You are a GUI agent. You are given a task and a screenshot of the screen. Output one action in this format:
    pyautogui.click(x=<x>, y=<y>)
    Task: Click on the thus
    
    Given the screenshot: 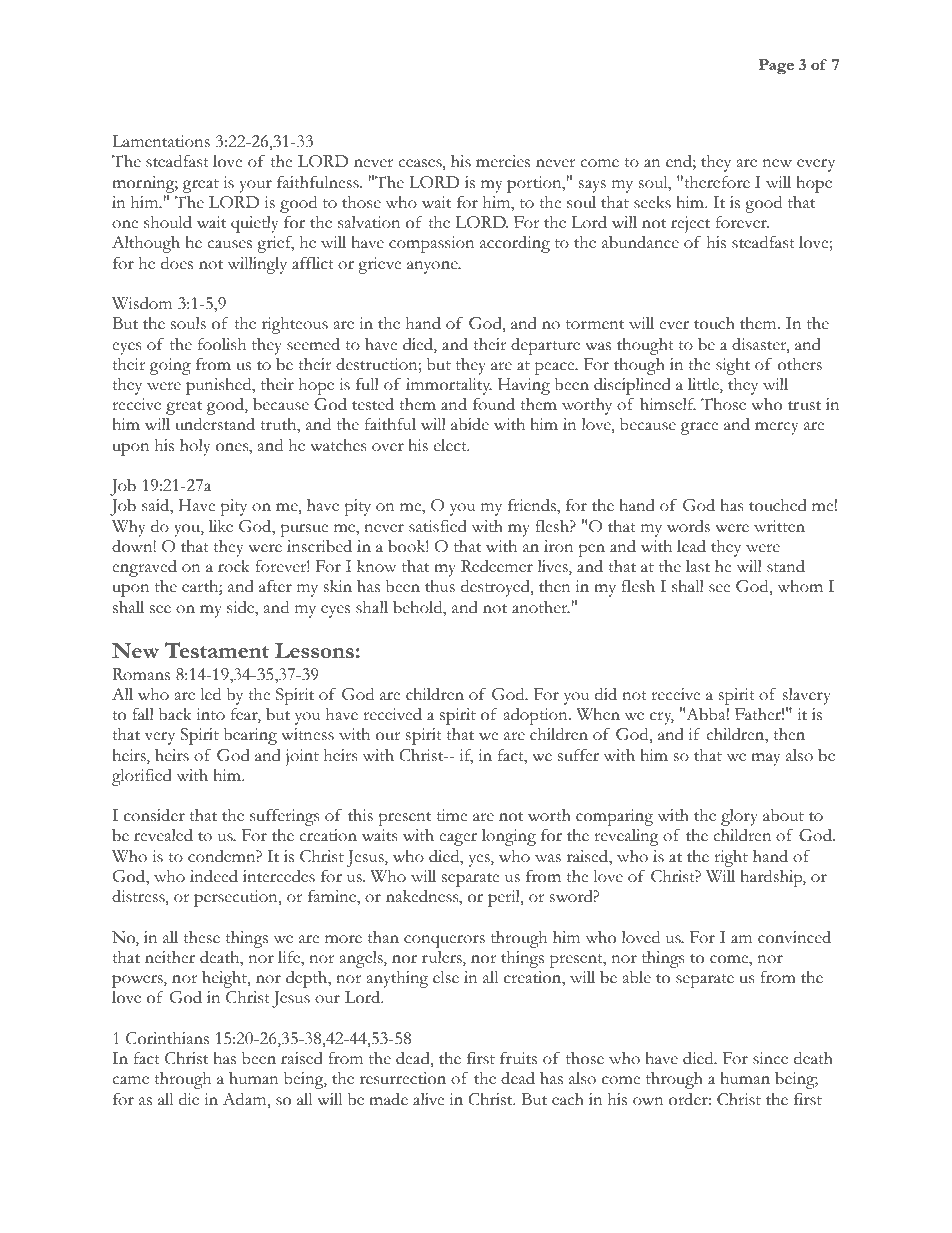 What is the action you would take?
    pyautogui.click(x=440, y=586)
